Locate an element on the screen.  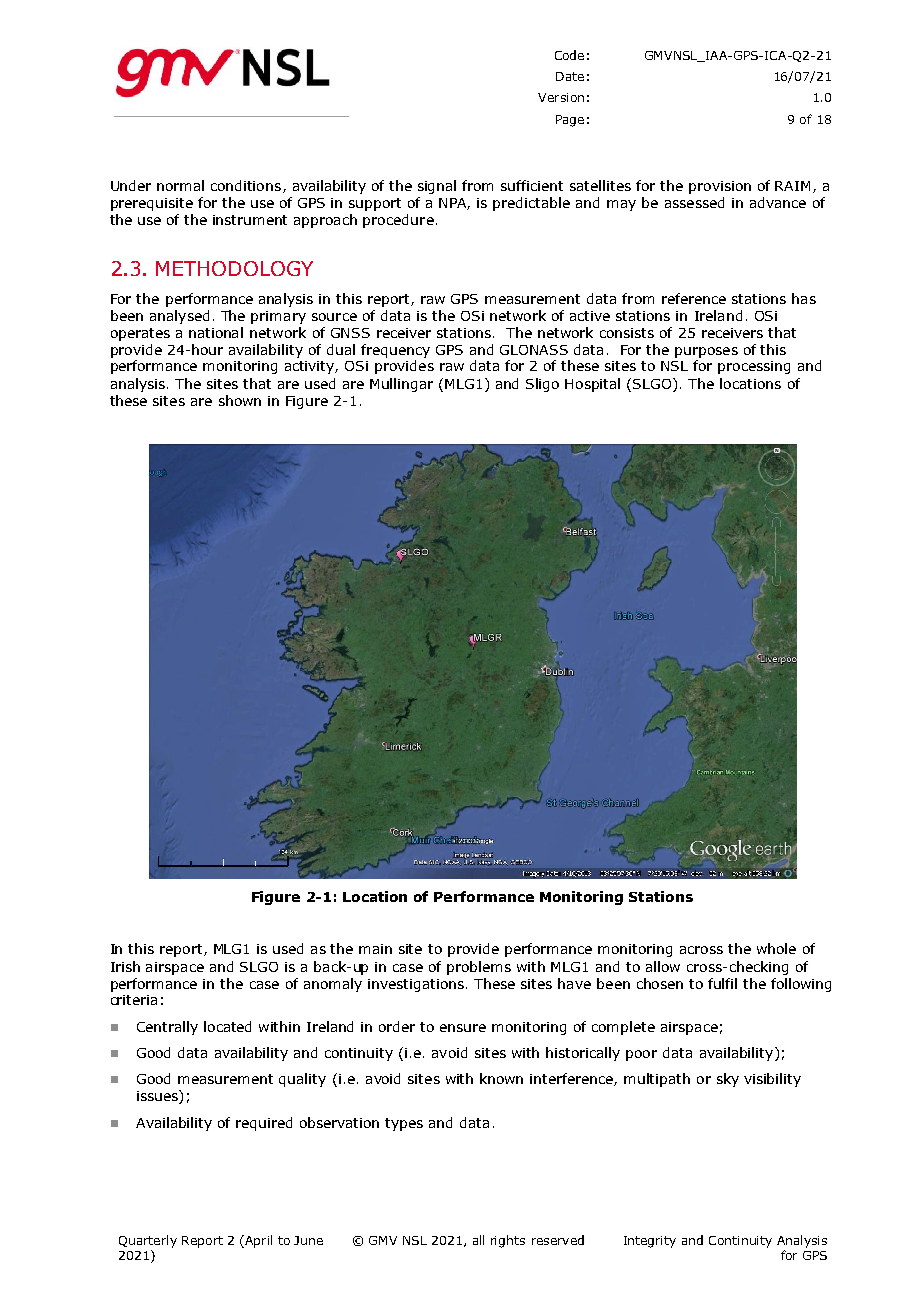
April is located at coordinates (257, 1241).
